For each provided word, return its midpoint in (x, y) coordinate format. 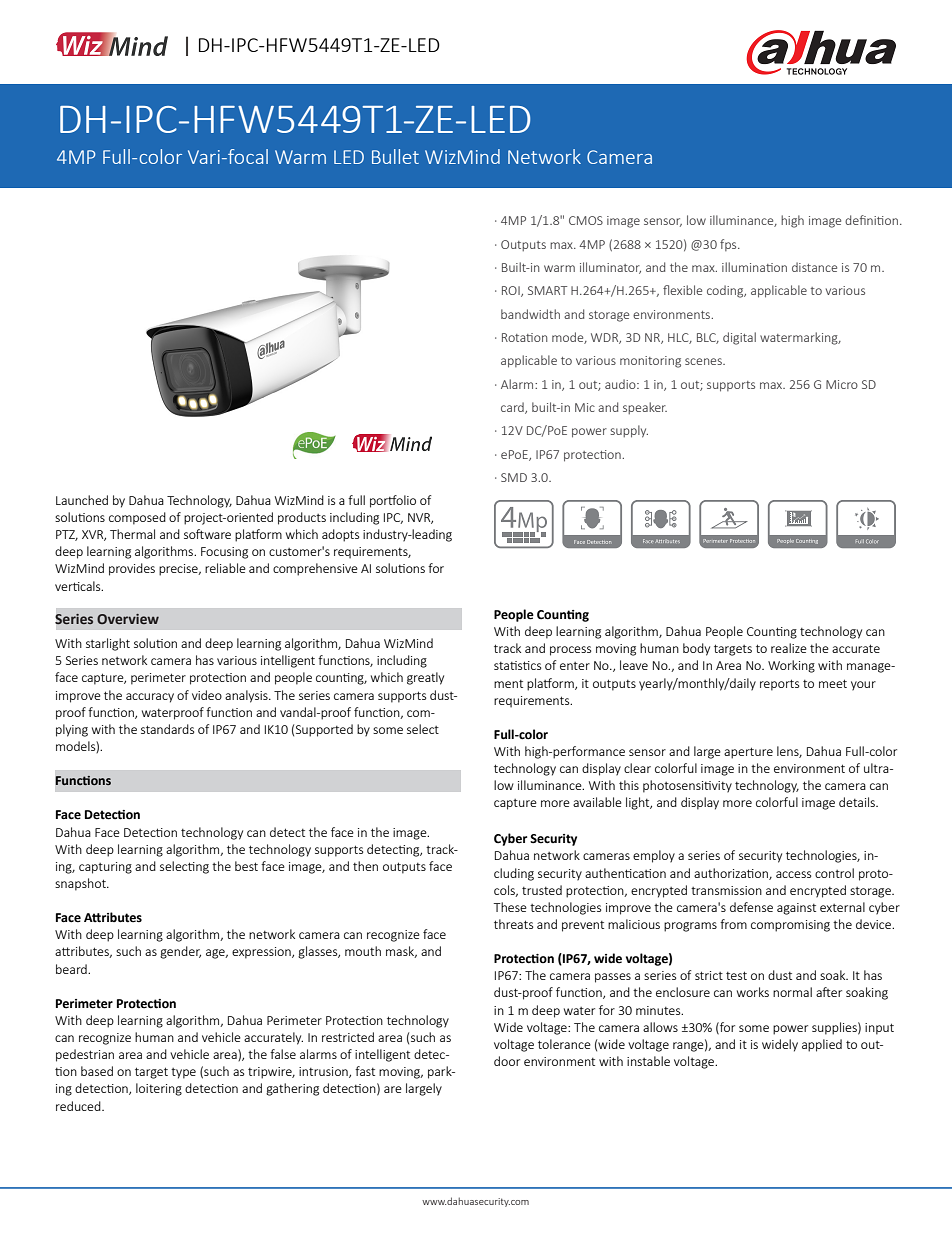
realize (789, 648)
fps (729, 245)
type (183, 1073)
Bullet (395, 156)
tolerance (564, 1044)
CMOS (586, 220)
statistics (517, 665)
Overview (128, 619)
